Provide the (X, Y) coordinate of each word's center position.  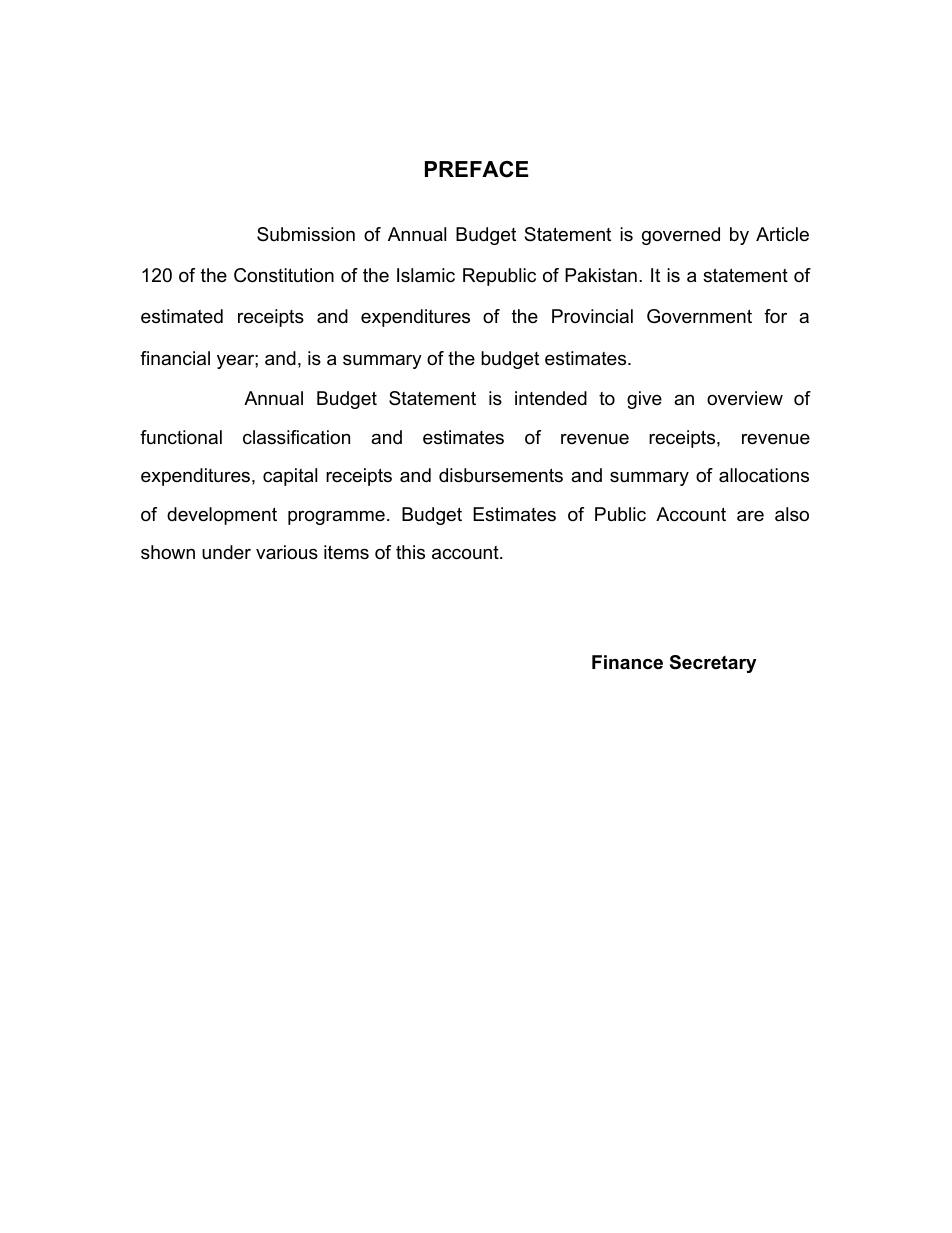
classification (296, 437)
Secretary (713, 664)
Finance (627, 662)
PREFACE (477, 169)
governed (681, 236)
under (226, 552)
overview (745, 398)
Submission (306, 234)
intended (551, 398)
